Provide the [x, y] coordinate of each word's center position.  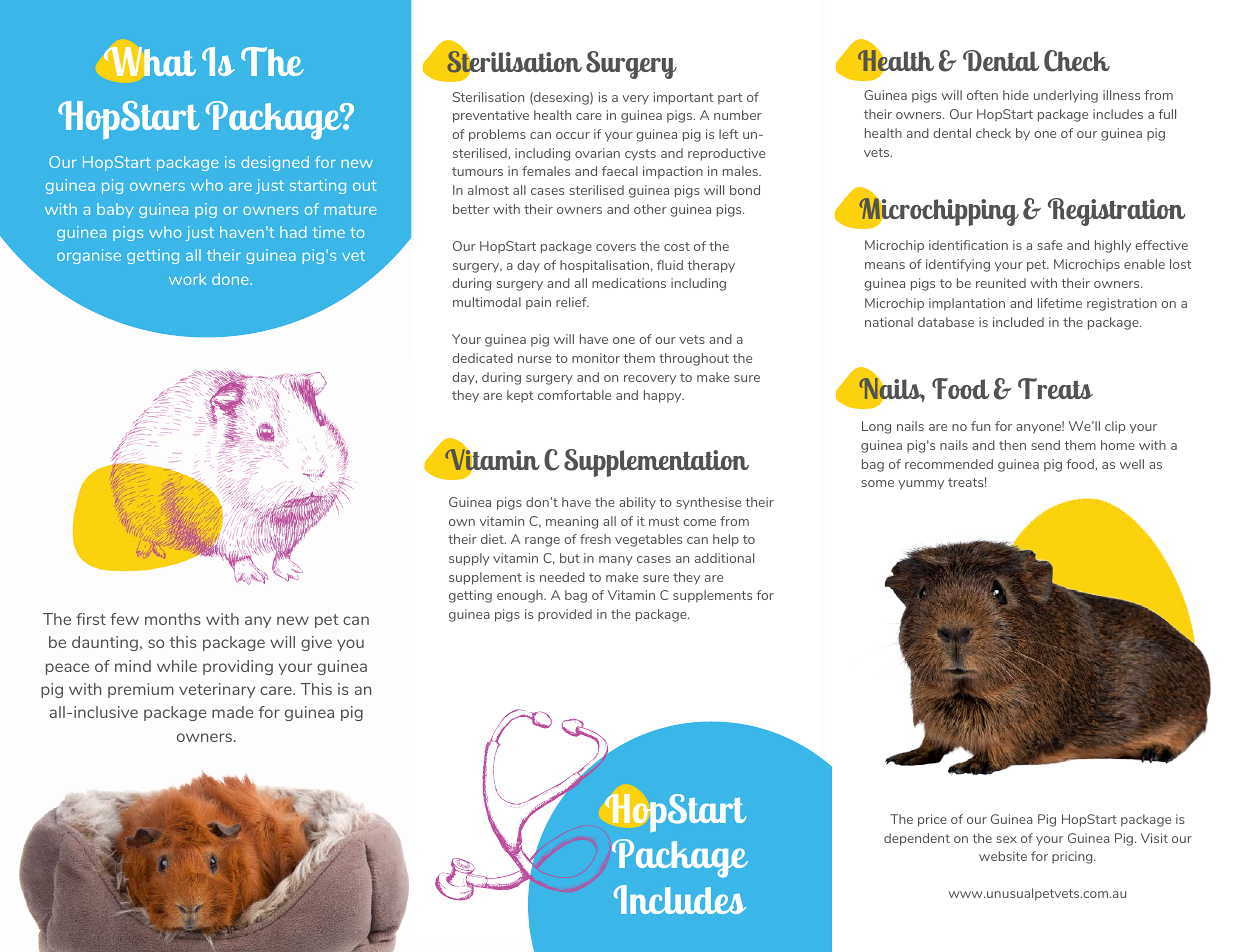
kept [520, 396]
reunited [1001, 283]
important [683, 98]
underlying [1066, 96]
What [150, 61]
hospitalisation [604, 266]
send [1045, 445]
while [177, 666]
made [232, 712]
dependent [917, 839]
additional [724, 558]
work [187, 279]
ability [637, 503]
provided [565, 615]
